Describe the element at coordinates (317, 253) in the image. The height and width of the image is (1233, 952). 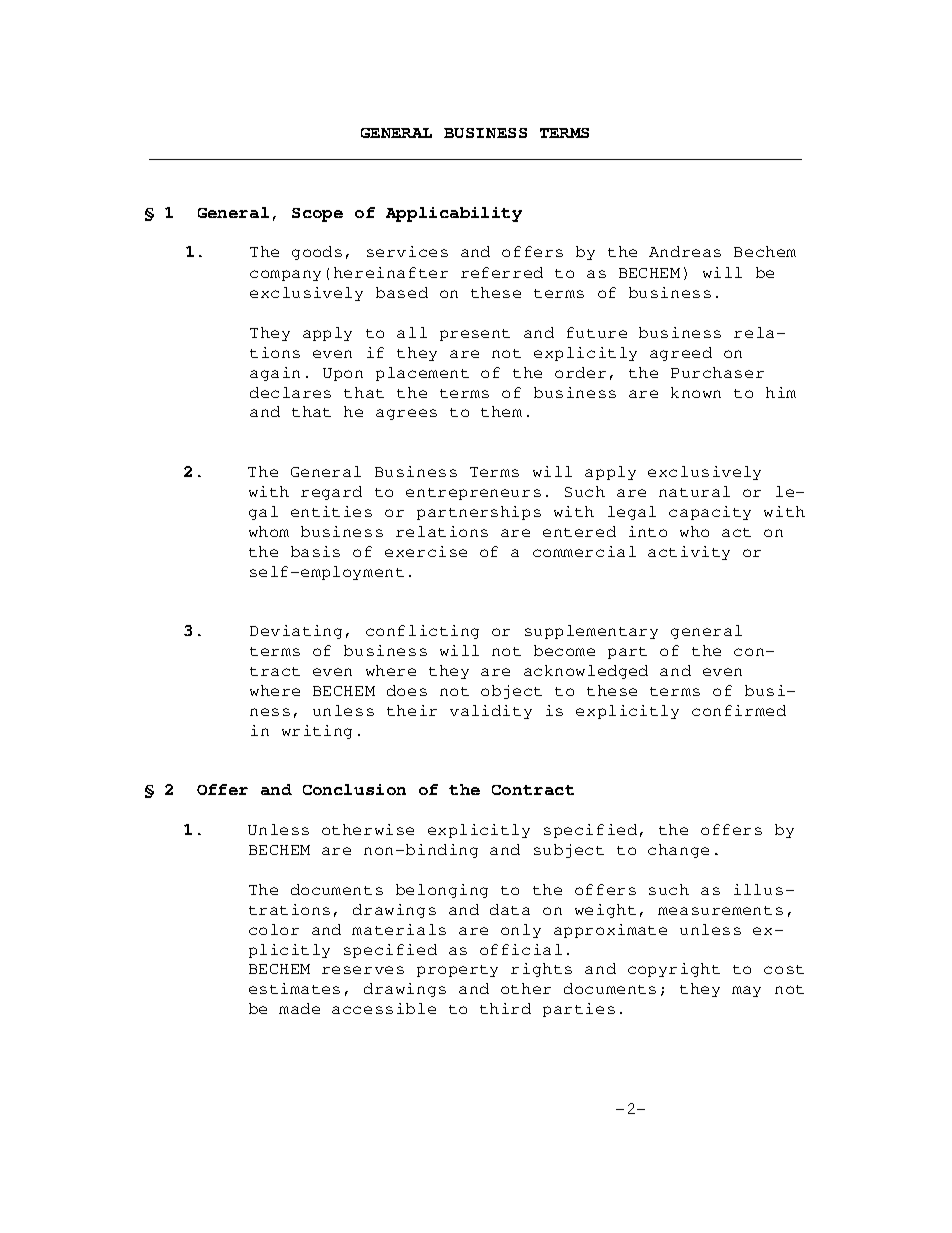
I see `goods` at that location.
